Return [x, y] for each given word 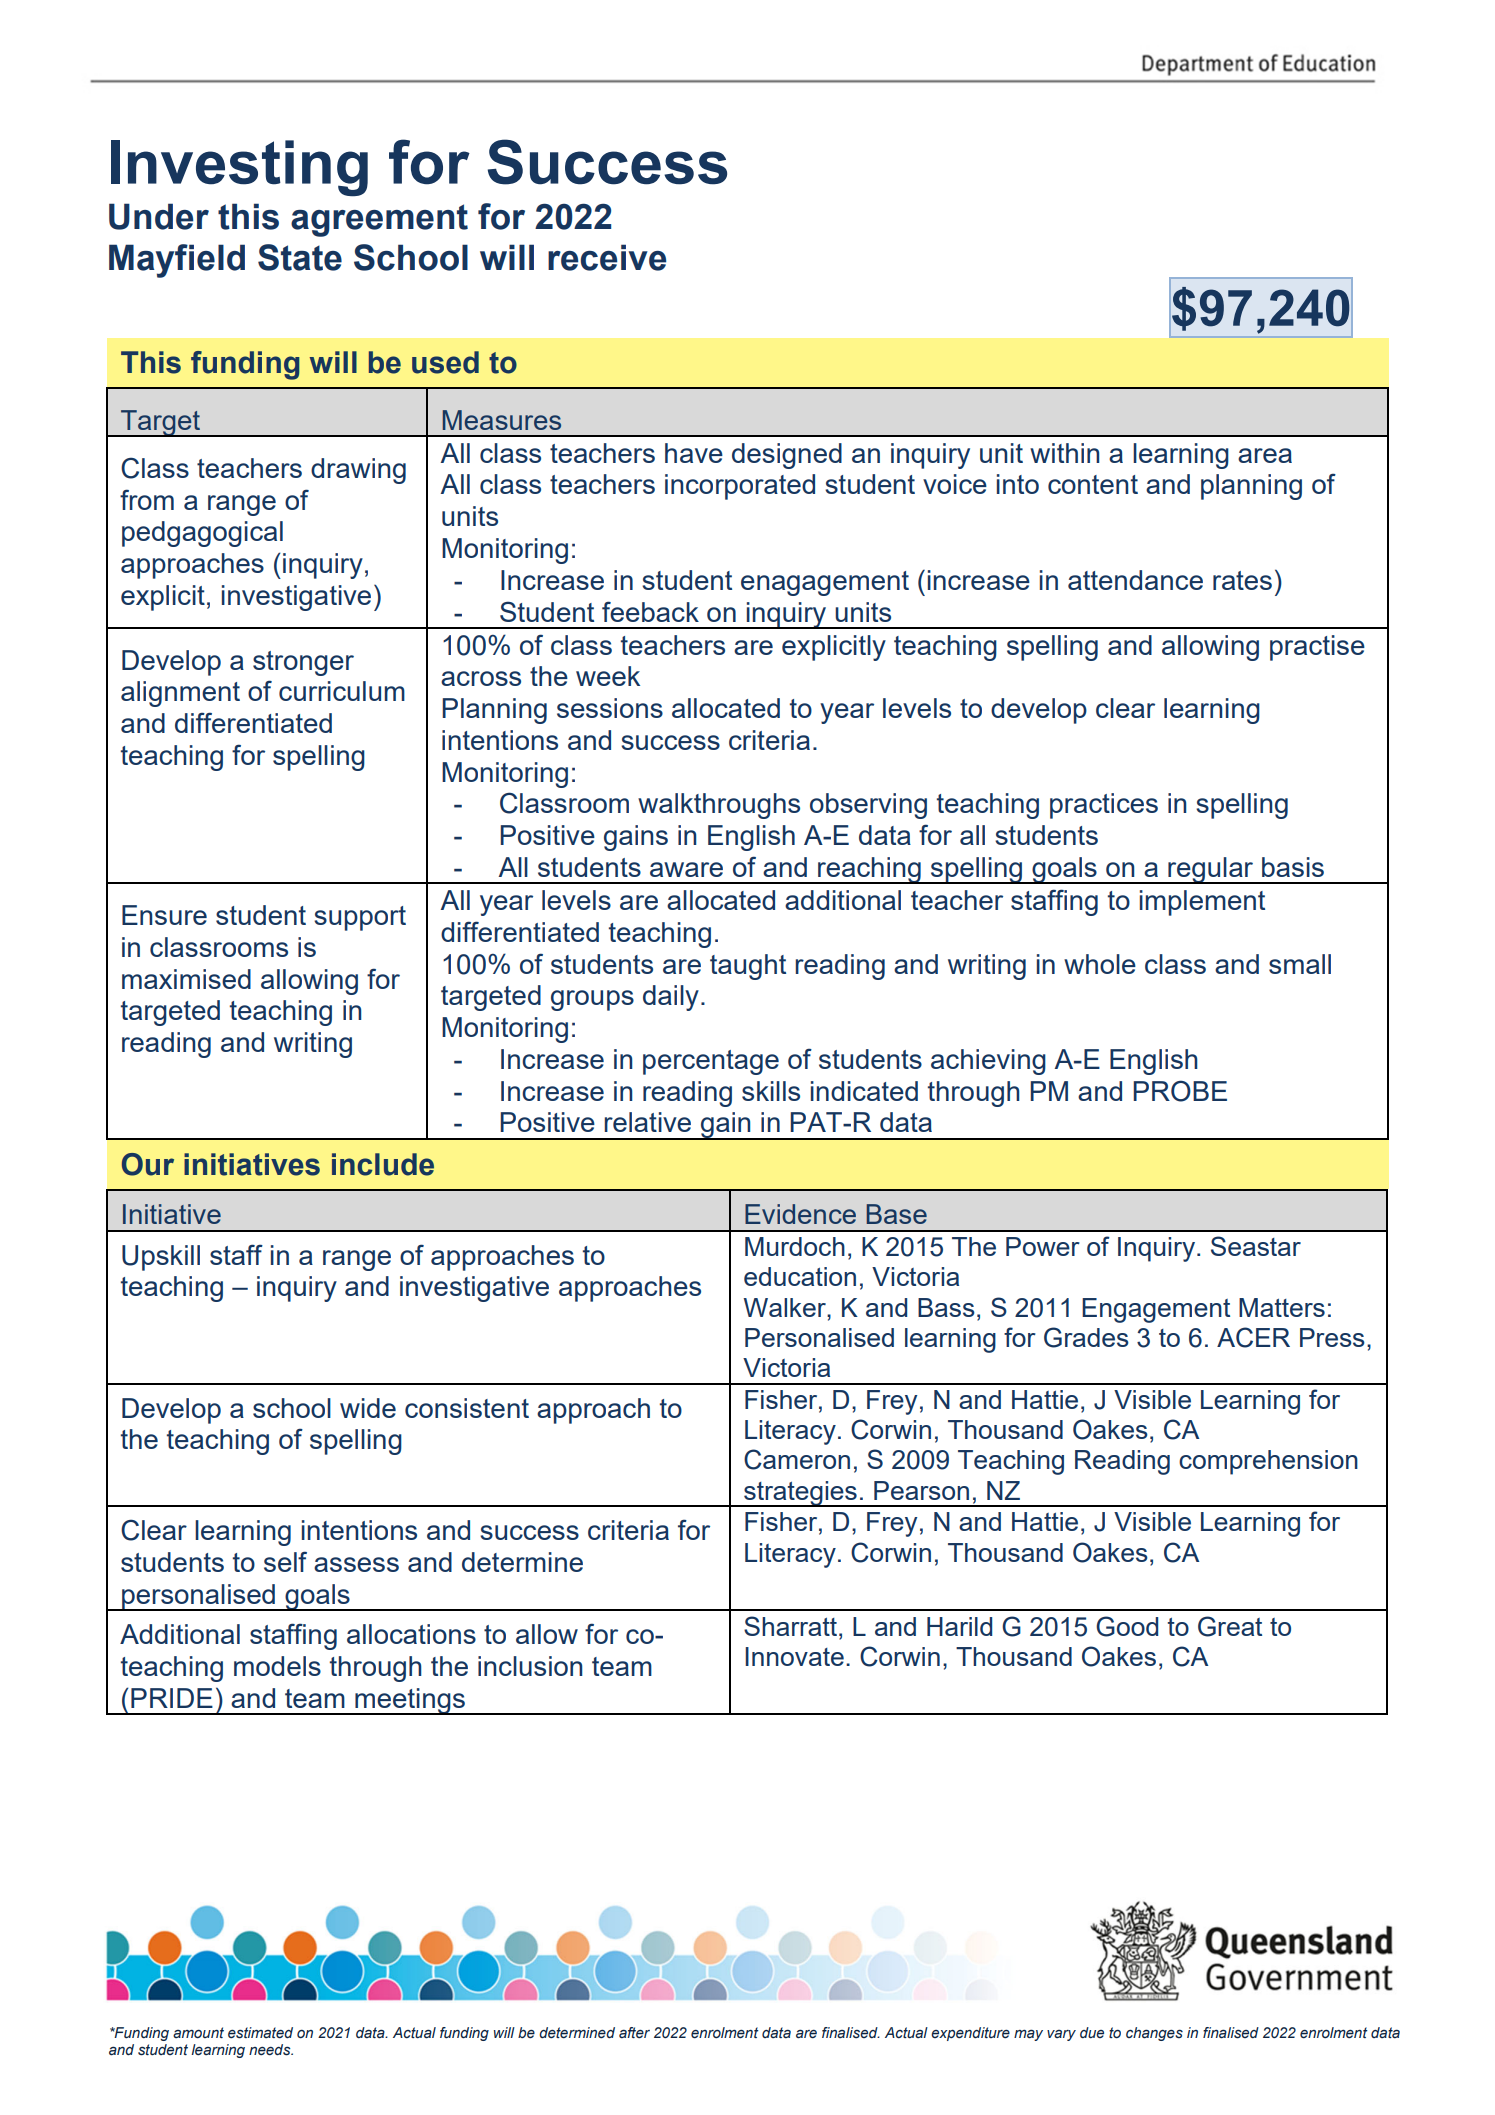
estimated [260, 2033]
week [608, 676]
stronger [303, 663]
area [1265, 455]
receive [607, 257]
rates [1242, 580]
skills [771, 1091]
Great [1230, 1626]
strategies [800, 1494]
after [634, 2033]
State [300, 257]
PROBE [1180, 1091]
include [383, 1164]
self [285, 1561]
